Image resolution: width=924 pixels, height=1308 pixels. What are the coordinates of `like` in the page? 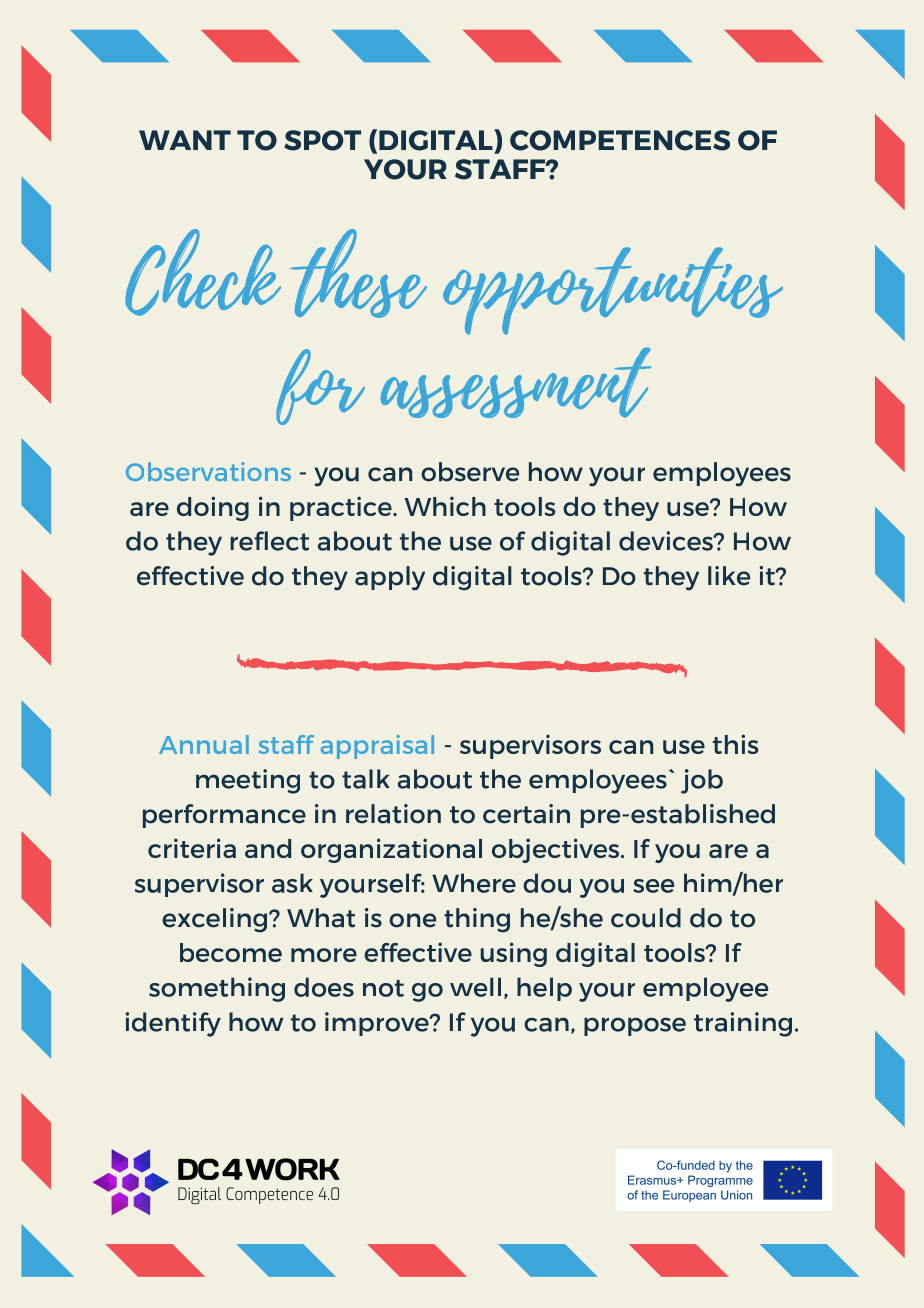 It's located at (729, 576).
